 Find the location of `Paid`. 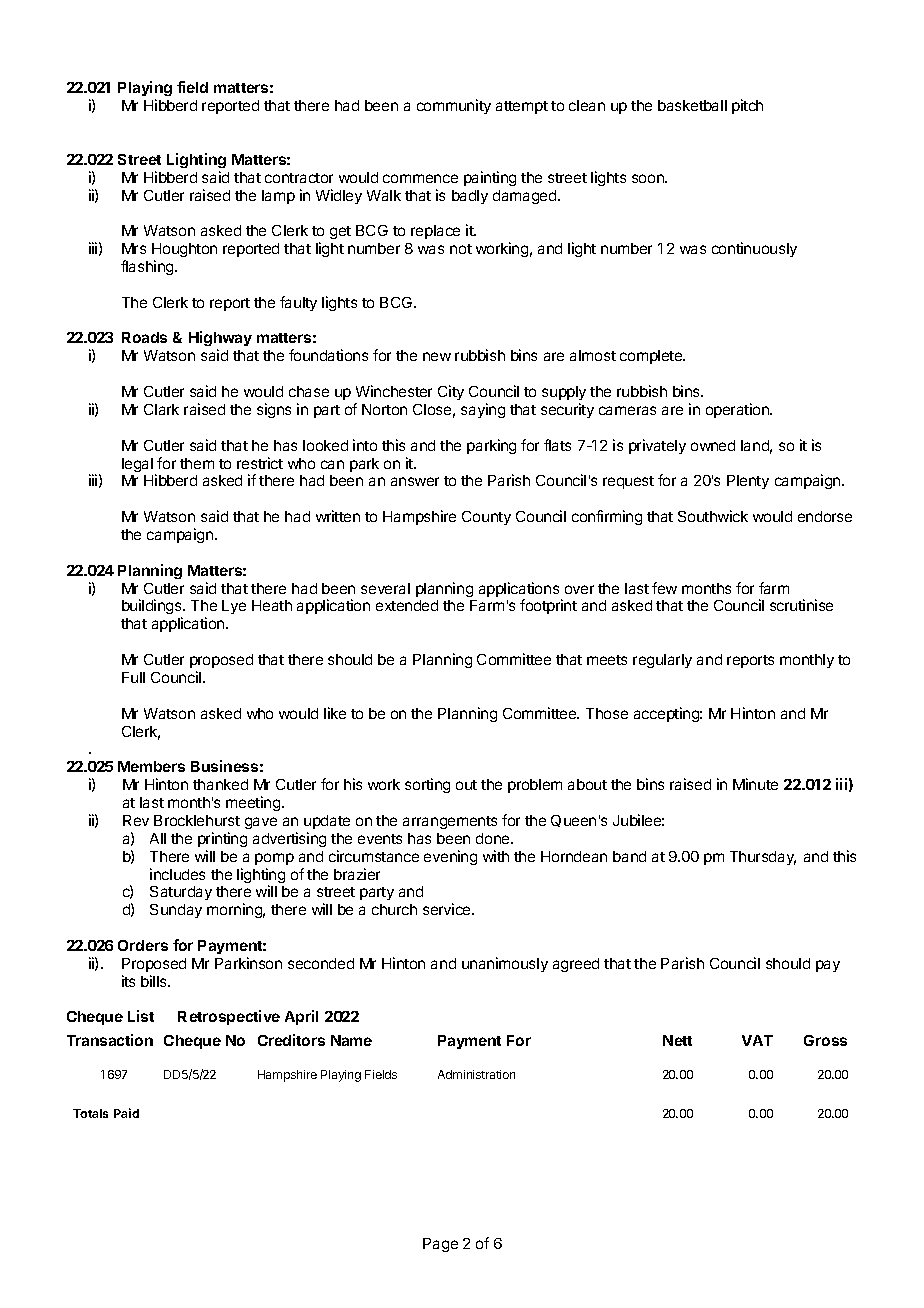

Paid is located at coordinates (126, 1113).
